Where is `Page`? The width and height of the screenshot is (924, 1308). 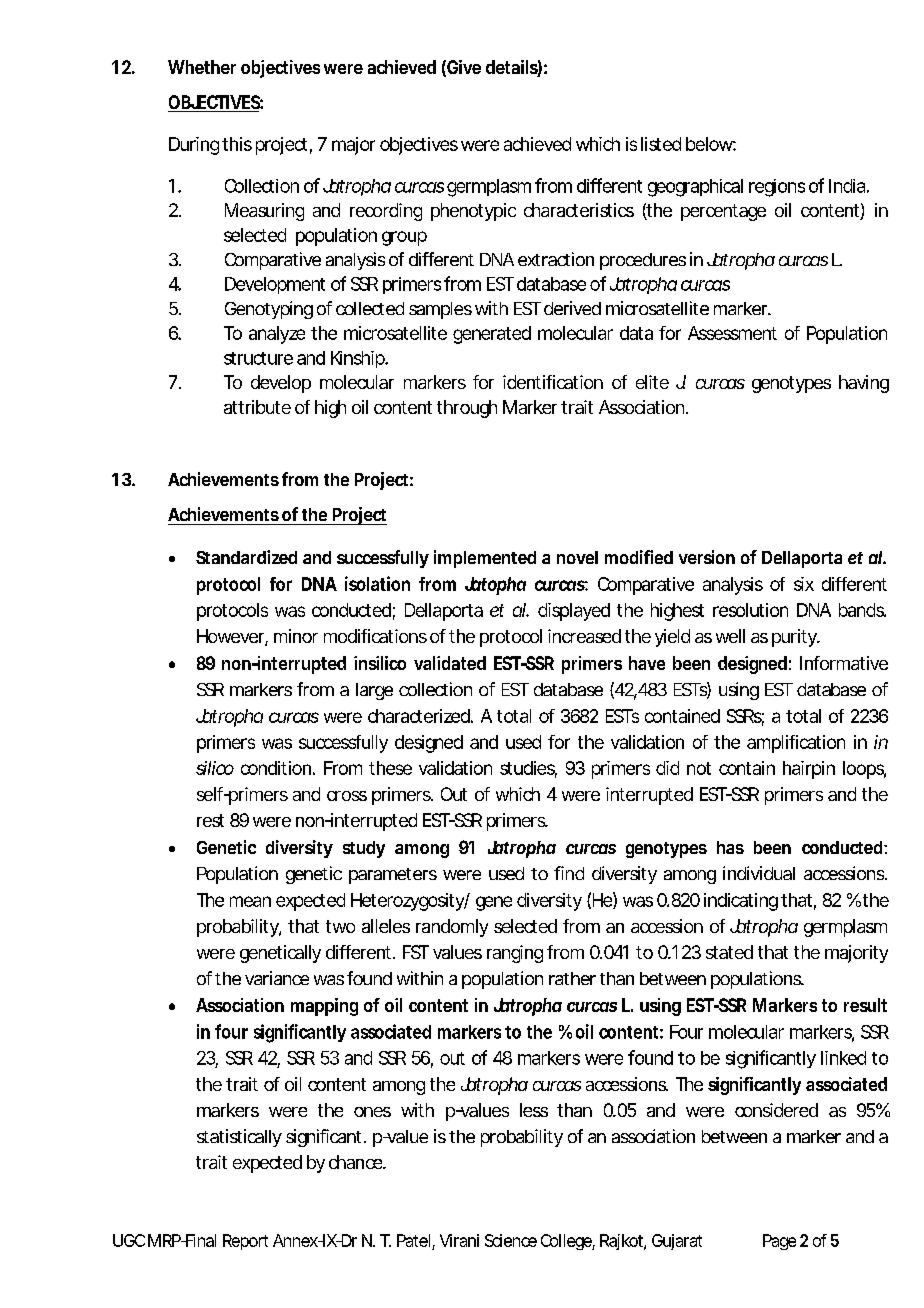
Page is located at coordinates (779, 1242).
